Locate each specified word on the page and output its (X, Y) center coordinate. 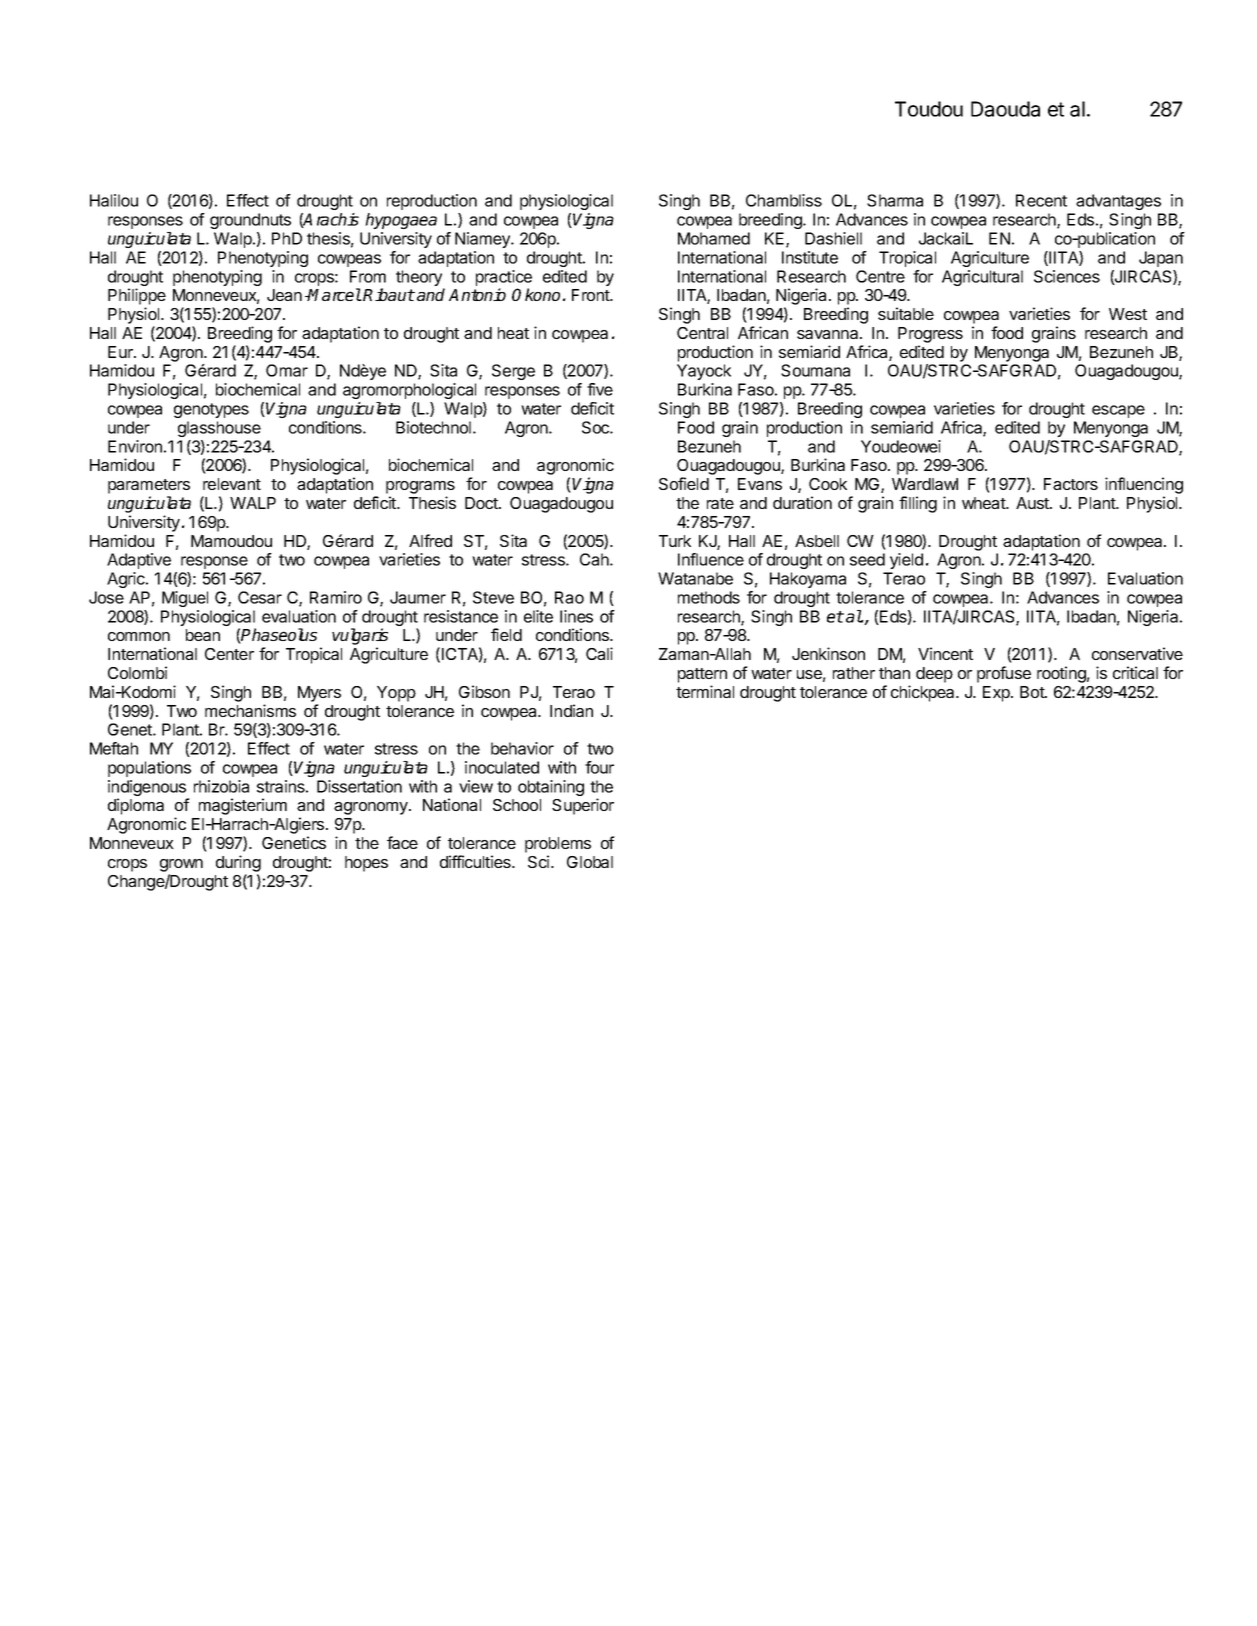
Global (590, 862)
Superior (583, 806)
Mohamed (714, 238)
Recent (1041, 200)
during (238, 863)
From (368, 276)
